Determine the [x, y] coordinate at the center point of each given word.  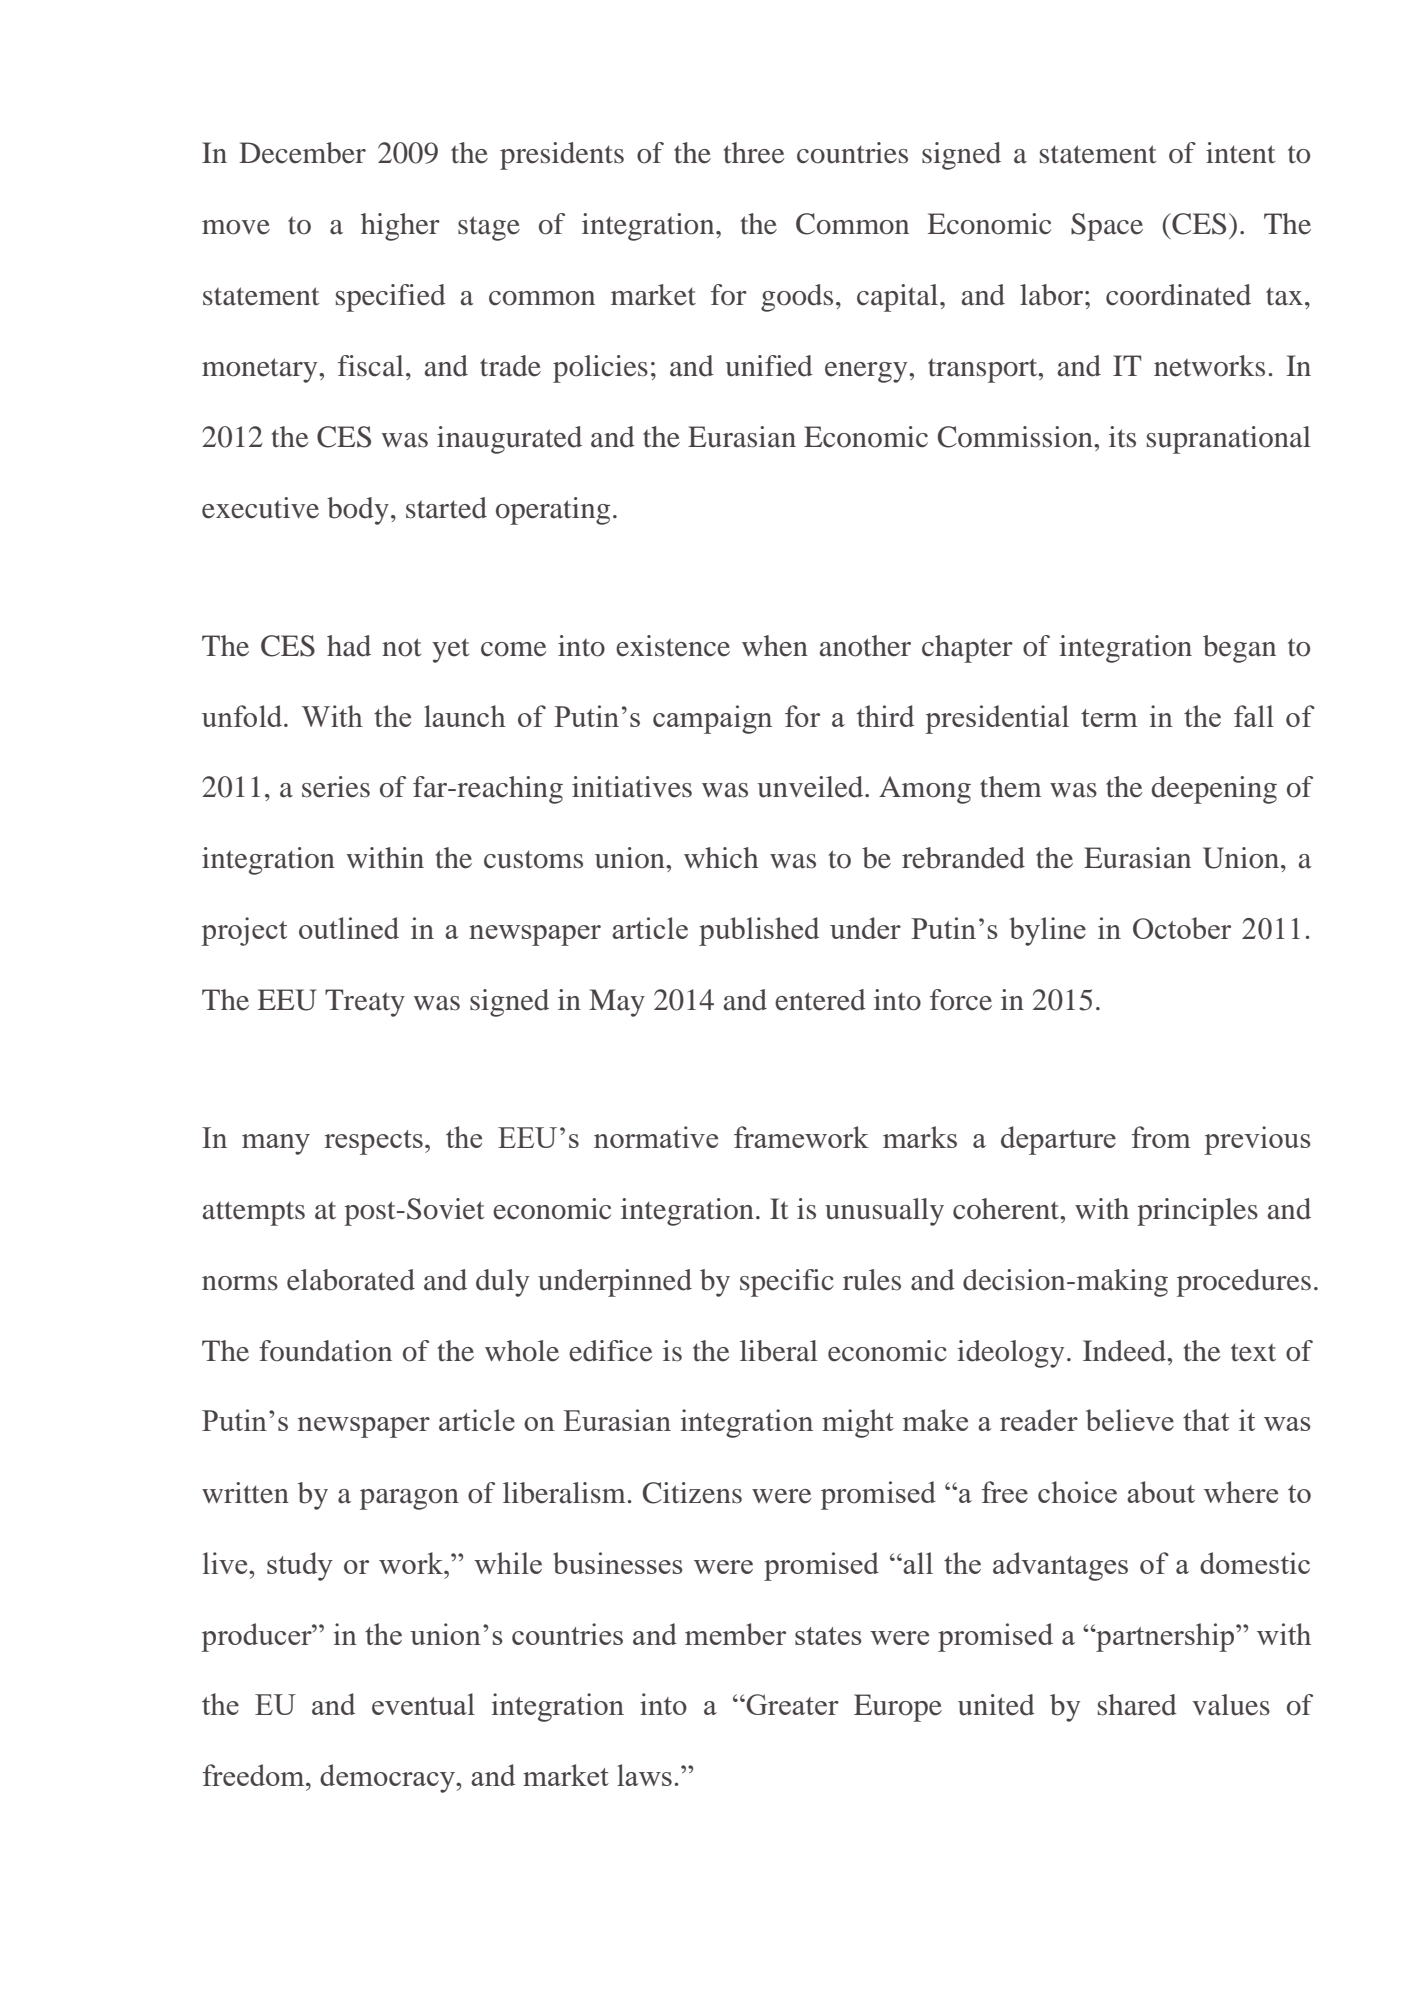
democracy [388, 1778]
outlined [349, 928]
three [754, 153]
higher [400, 227]
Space [1107, 227]
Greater [791, 1704]
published [759, 931]
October [1182, 928]
